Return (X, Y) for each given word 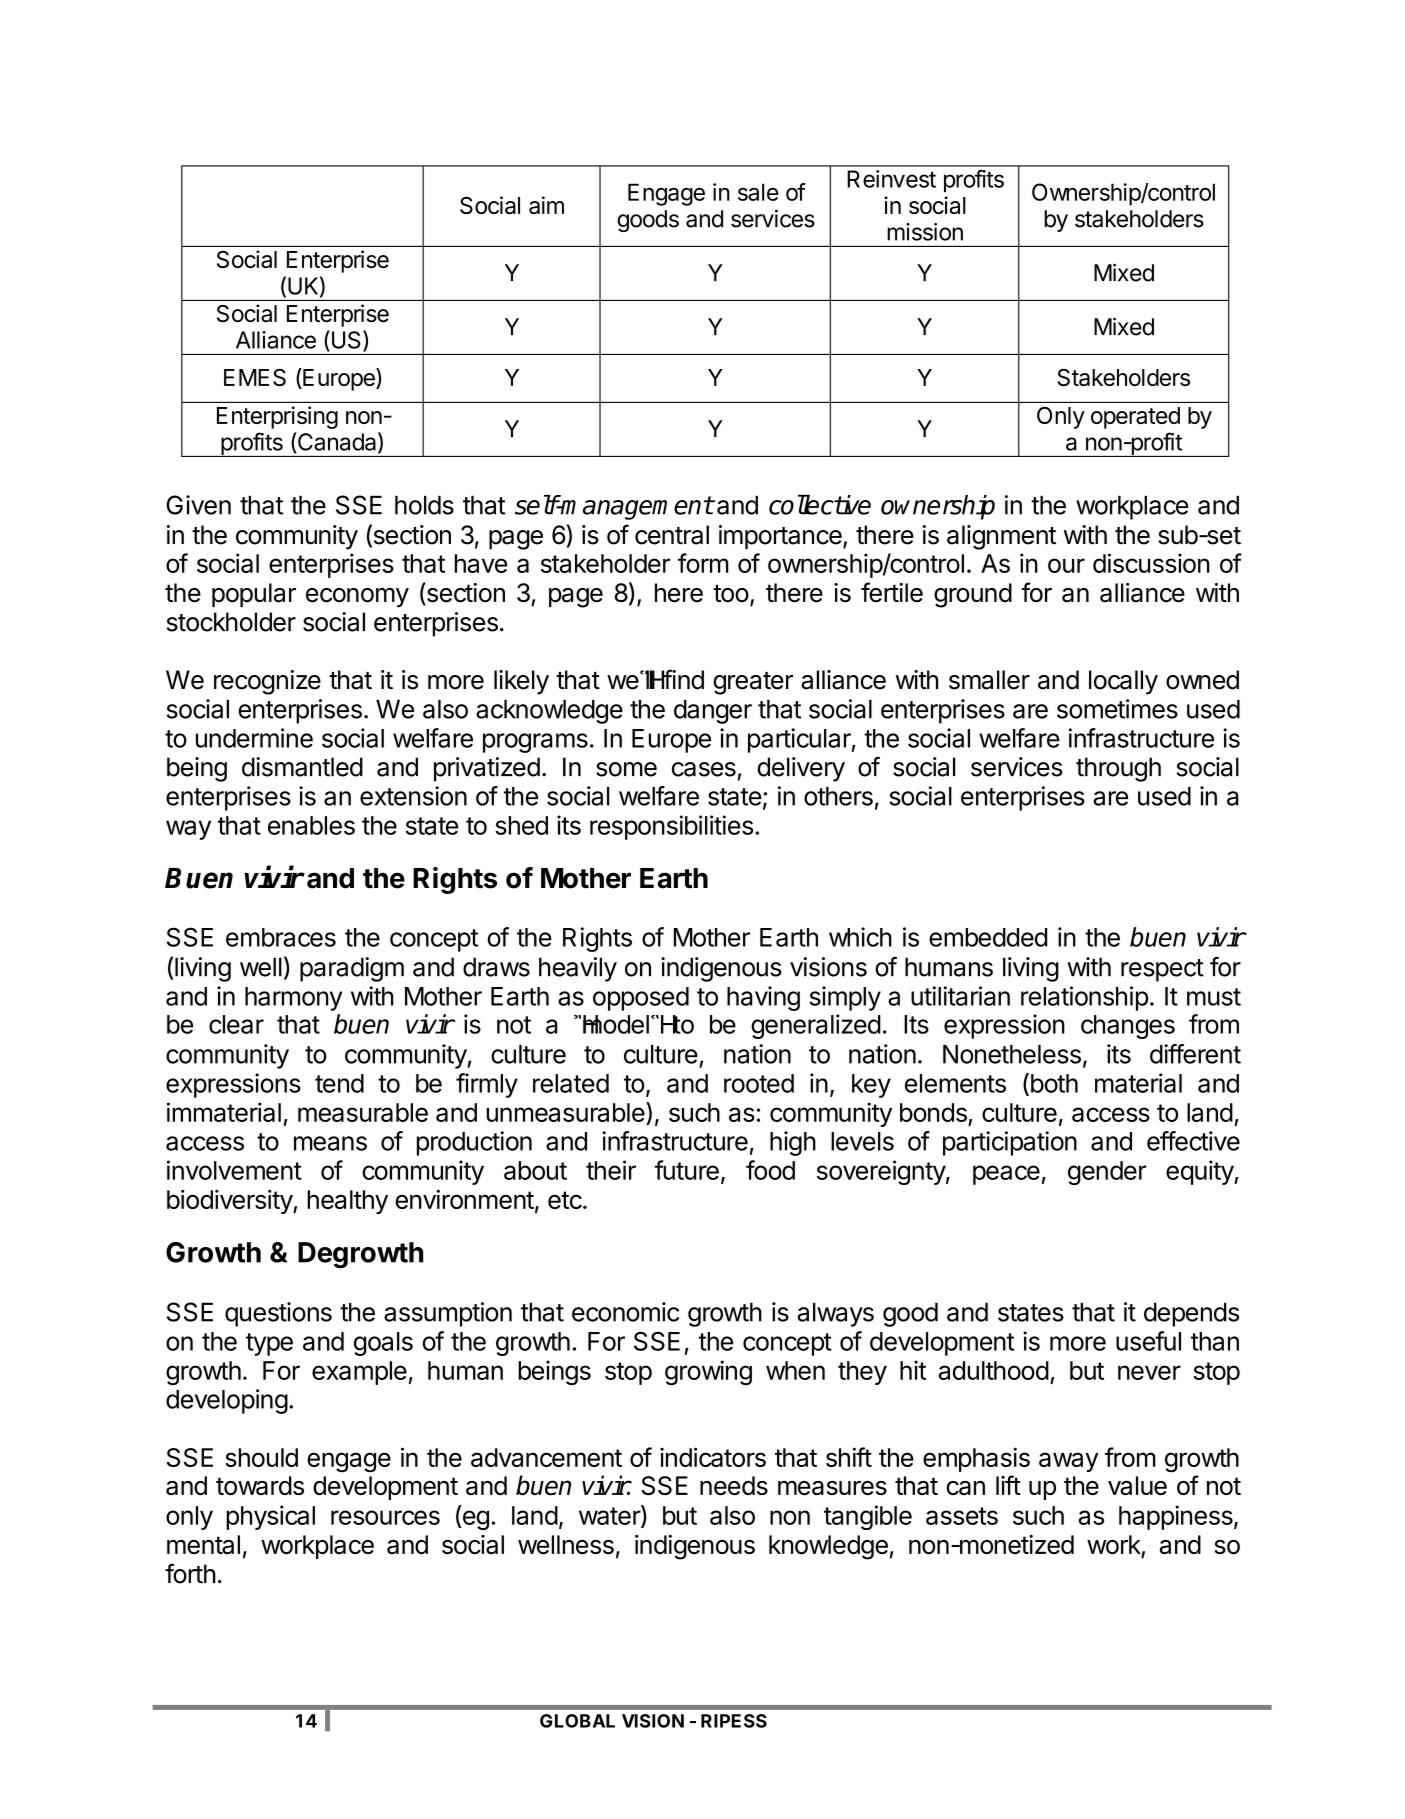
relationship (1084, 998)
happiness (1177, 1517)
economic (625, 1312)
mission (925, 232)
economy (357, 598)
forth (190, 1573)
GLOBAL (577, 1721)
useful (1148, 1341)
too (731, 593)
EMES (255, 377)
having (763, 998)
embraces (281, 937)
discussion (1151, 563)
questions (278, 1314)
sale (758, 192)
